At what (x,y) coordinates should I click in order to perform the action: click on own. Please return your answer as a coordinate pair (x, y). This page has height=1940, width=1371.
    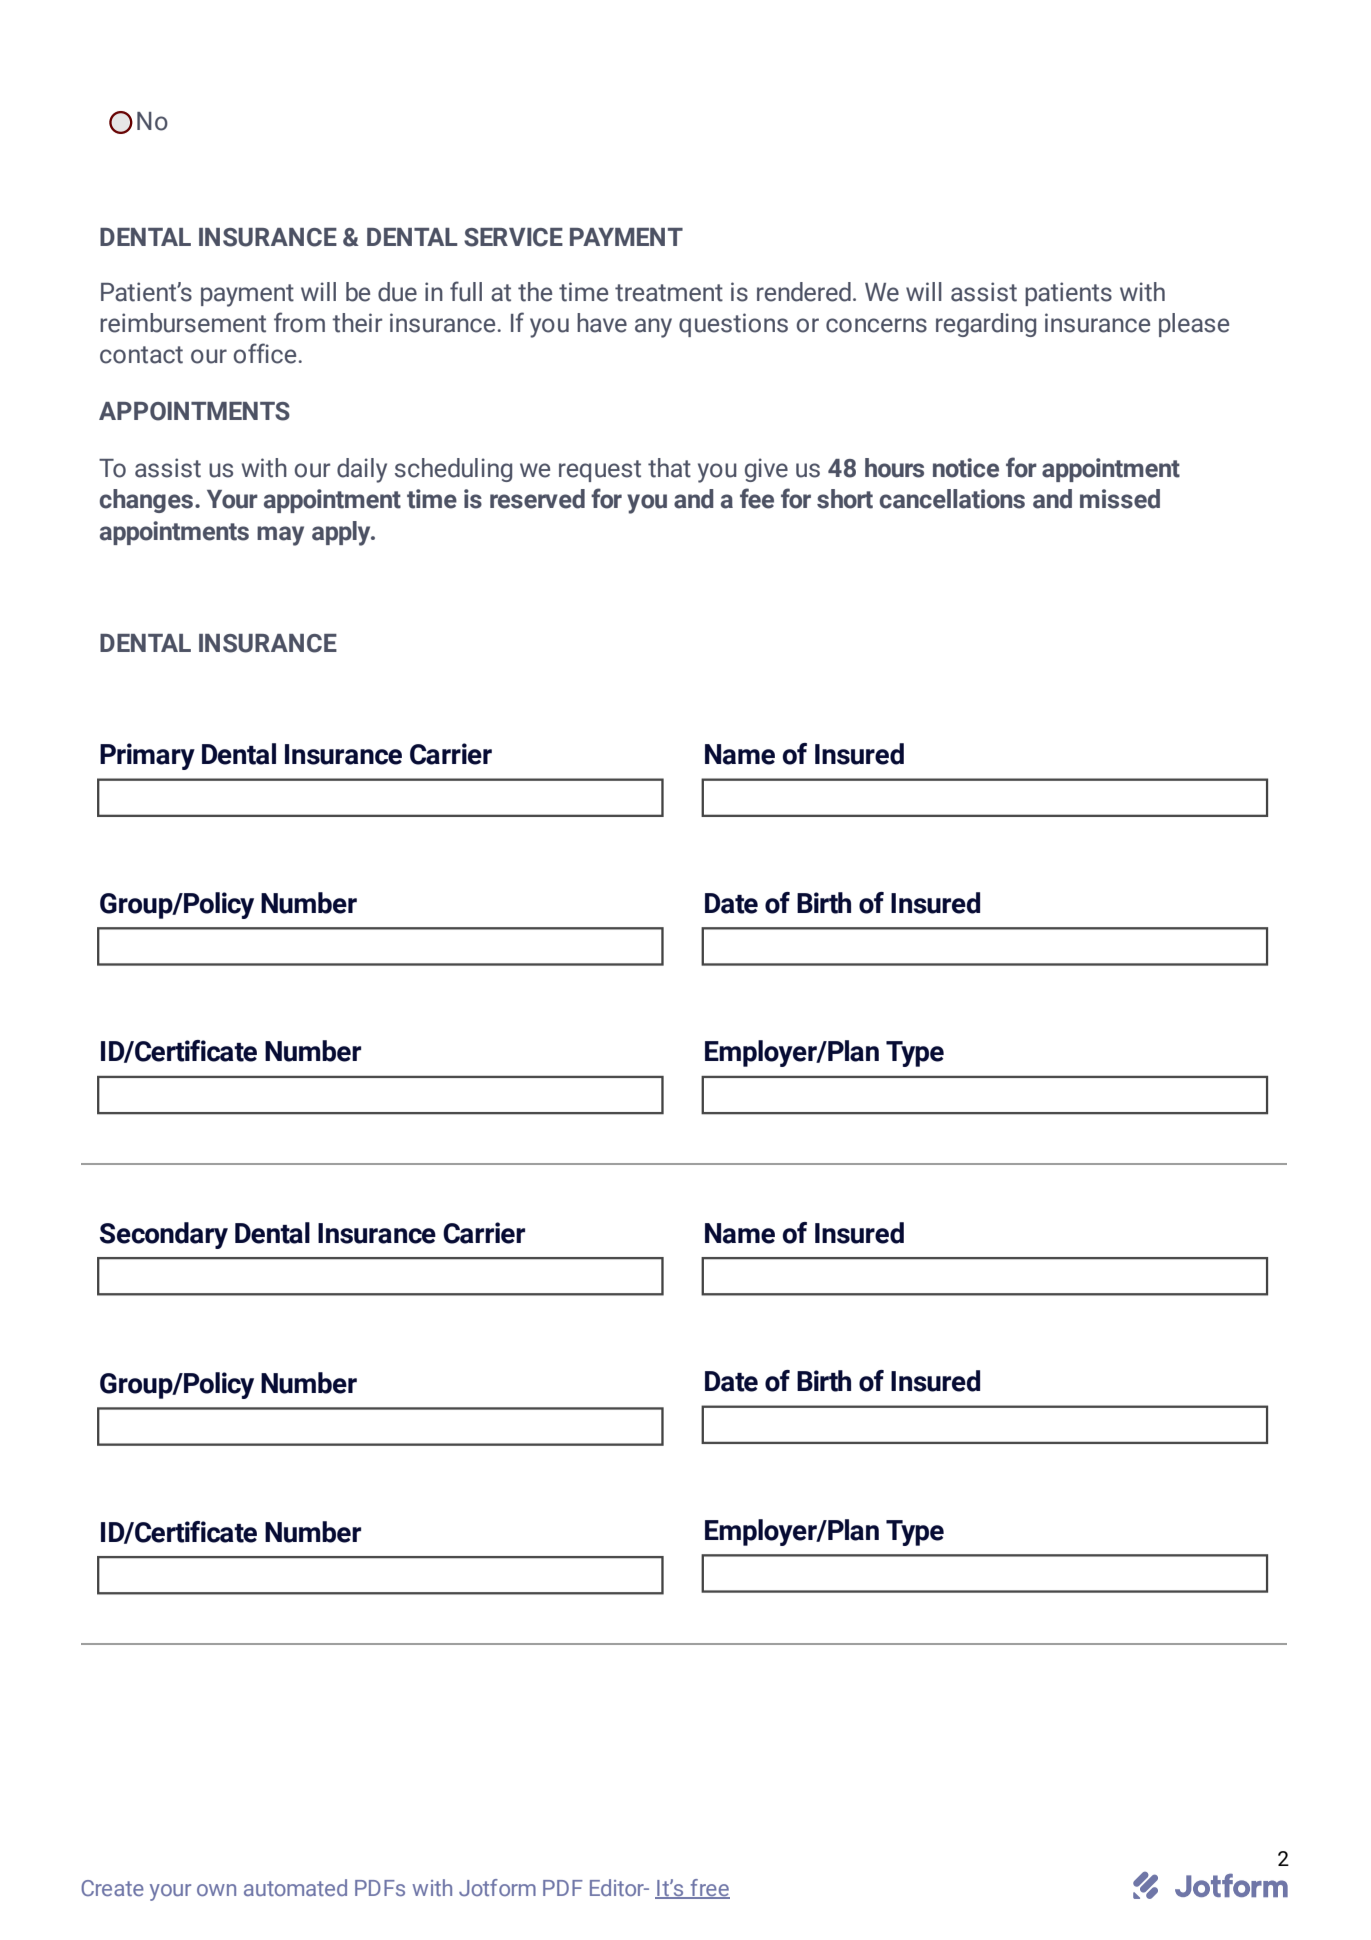
    Looking at the image, I should click on (216, 1890).
